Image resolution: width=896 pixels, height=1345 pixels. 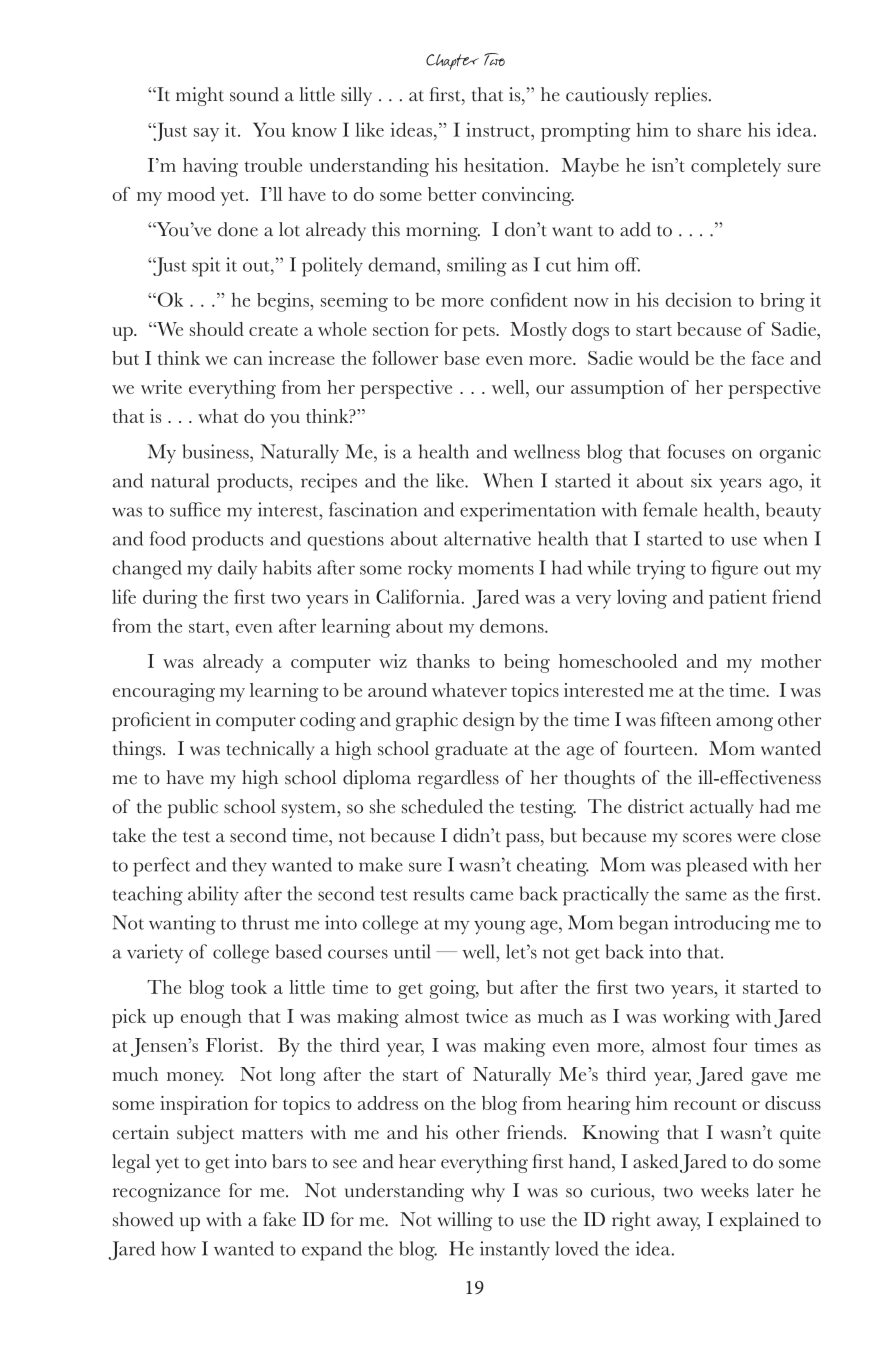 What do you see at coordinates (465, 1221) in the screenshot?
I see `willing` at bounding box center [465, 1221].
